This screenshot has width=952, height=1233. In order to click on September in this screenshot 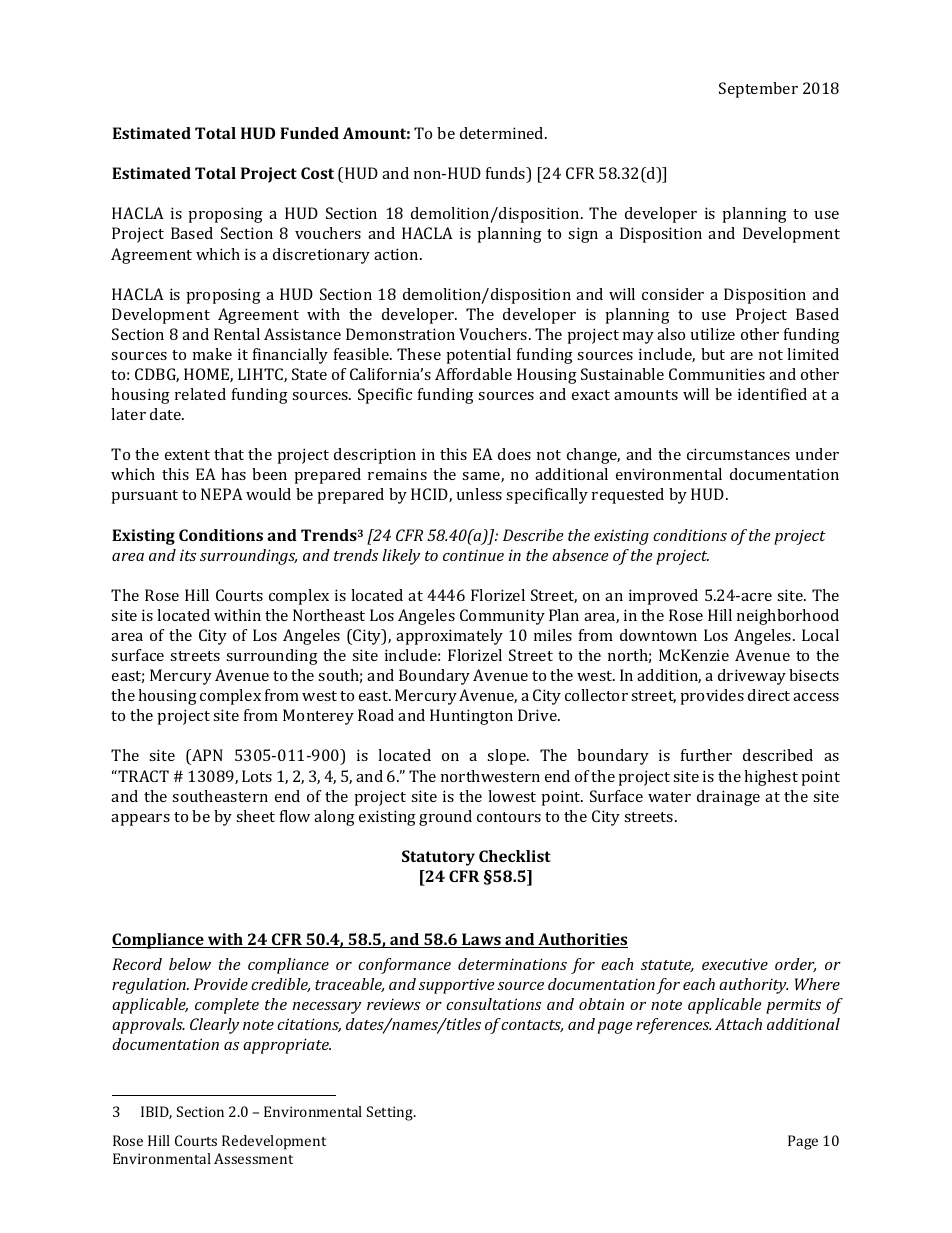, I will do `click(758, 90)`.
